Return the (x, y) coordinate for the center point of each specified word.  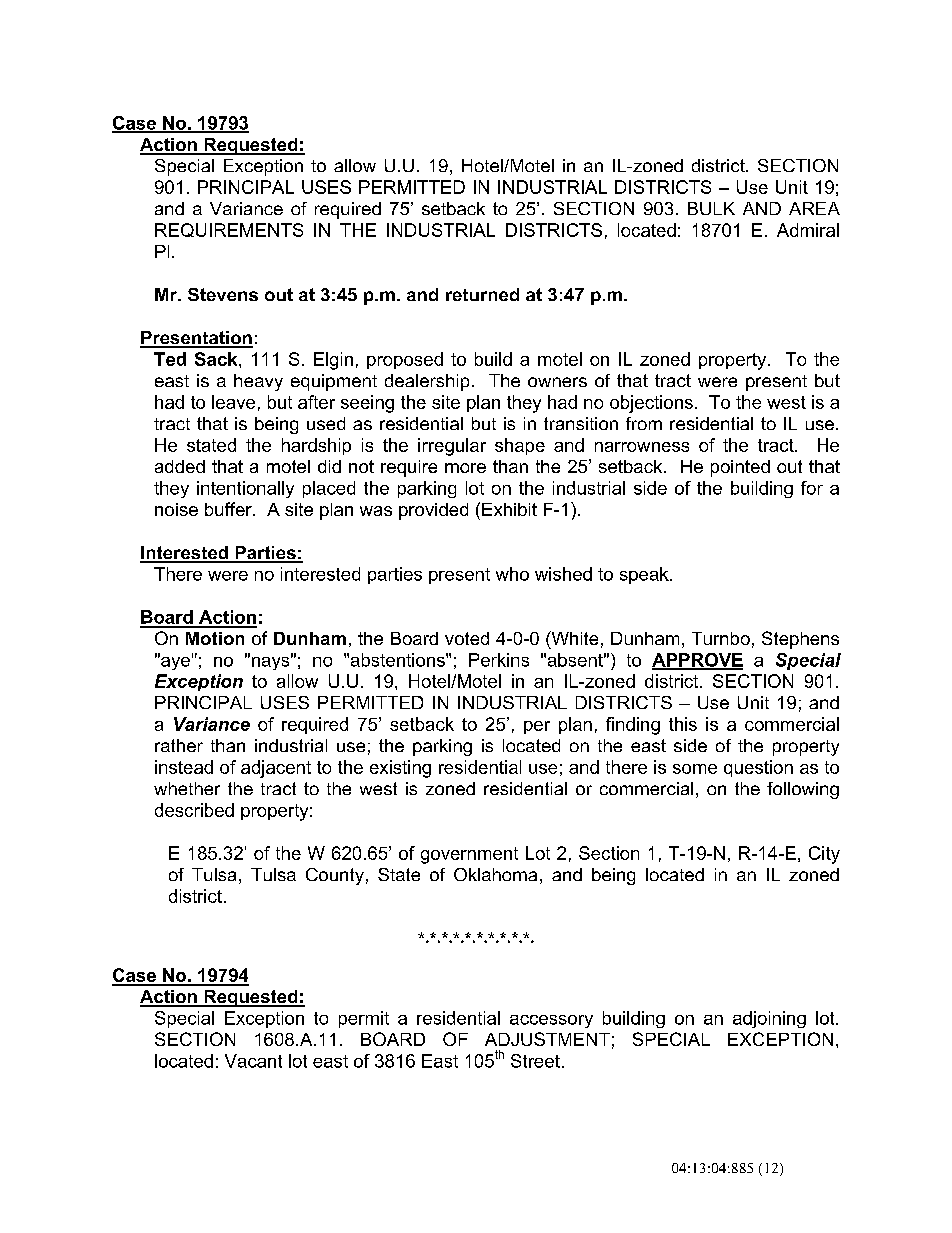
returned (482, 294)
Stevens (223, 294)
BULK (711, 208)
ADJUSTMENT (547, 1039)
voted (467, 638)
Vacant (253, 1061)
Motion (215, 638)
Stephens (800, 640)
